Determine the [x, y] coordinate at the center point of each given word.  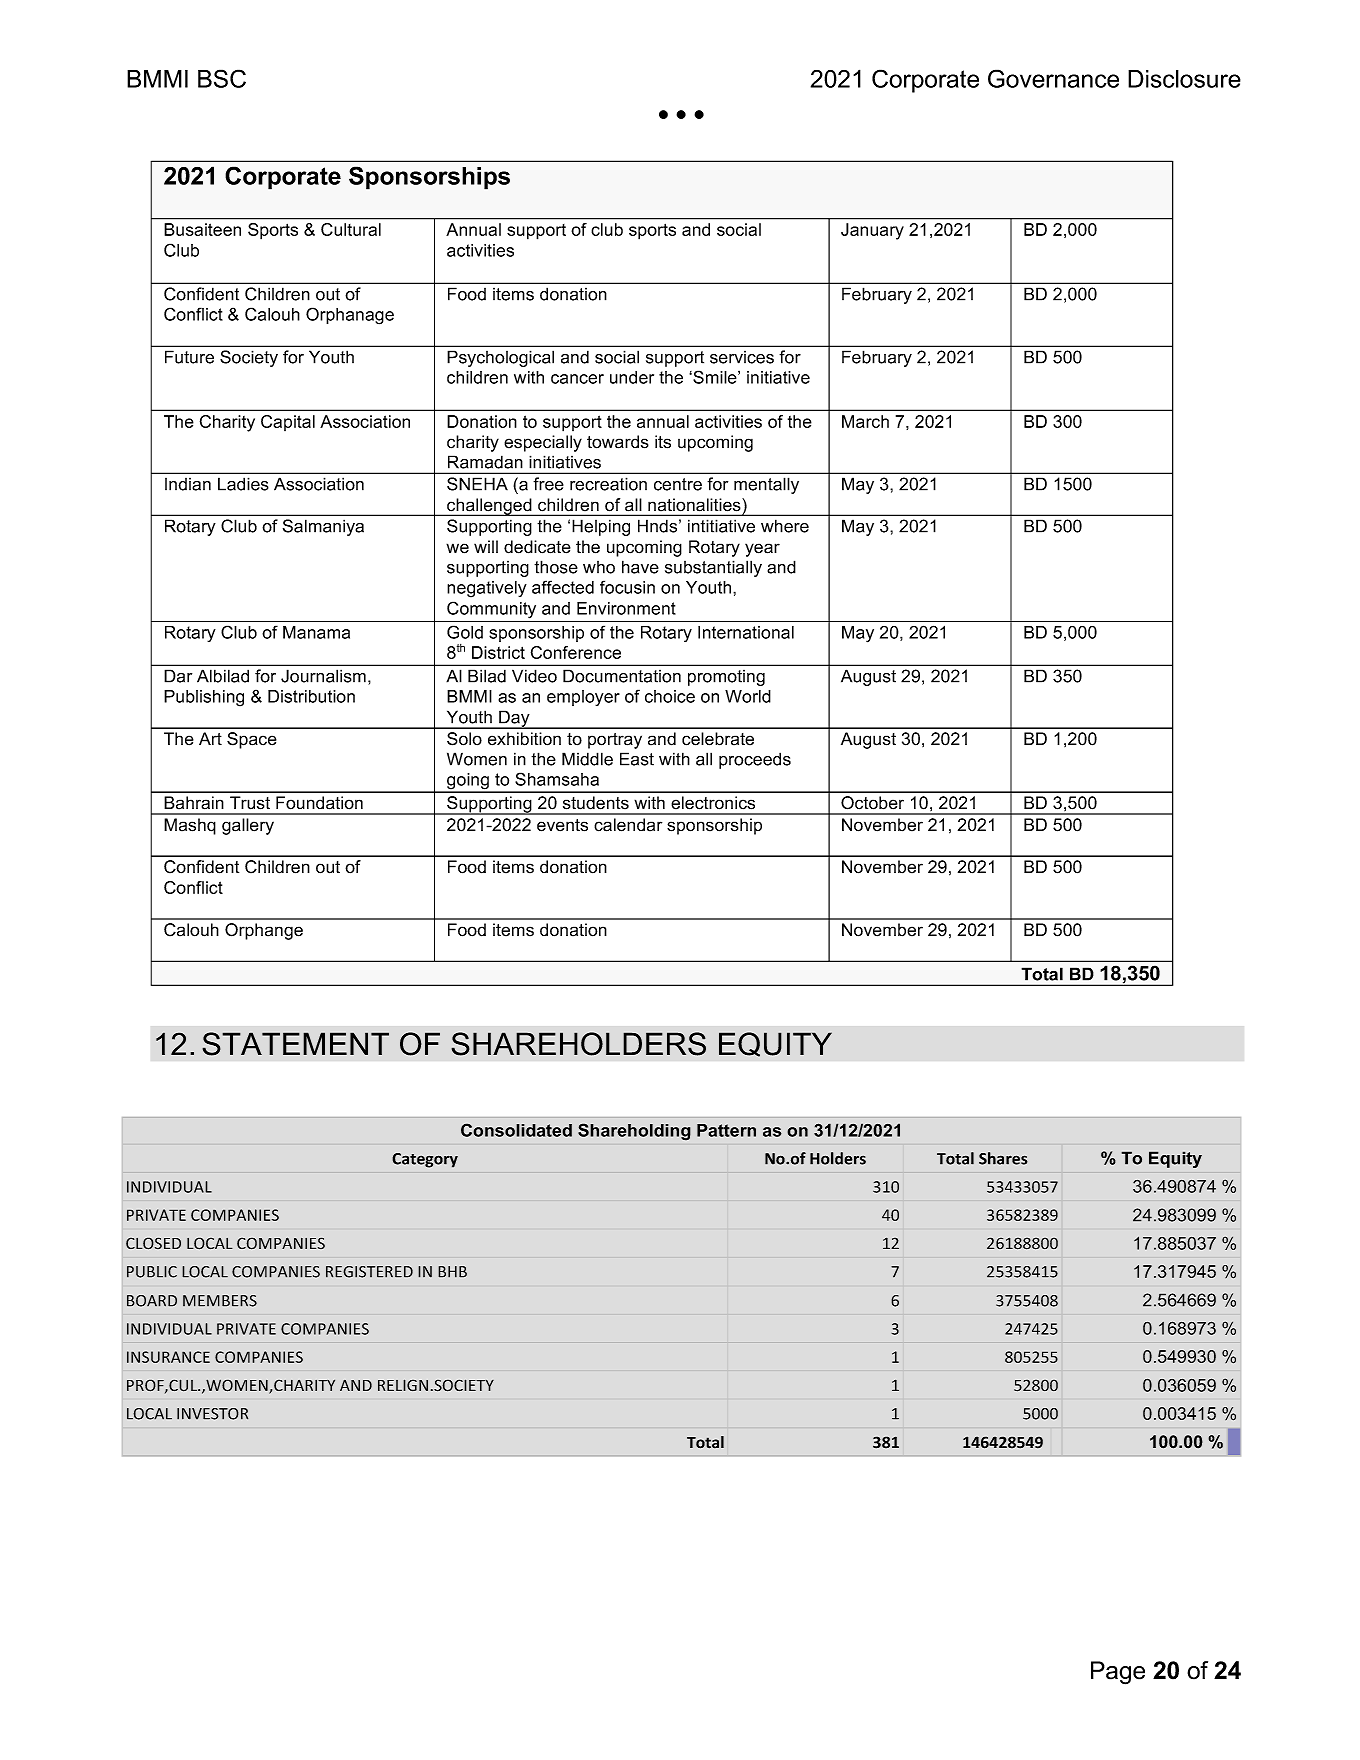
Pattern [726, 1130]
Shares [1003, 1158]
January [872, 231]
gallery [248, 826]
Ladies [243, 484]
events [562, 825]
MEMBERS [220, 1301]
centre [678, 484]
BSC [222, 78]
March [865, 421]
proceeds [755, 760]
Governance [1053, 78]
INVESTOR [212, 1414]
